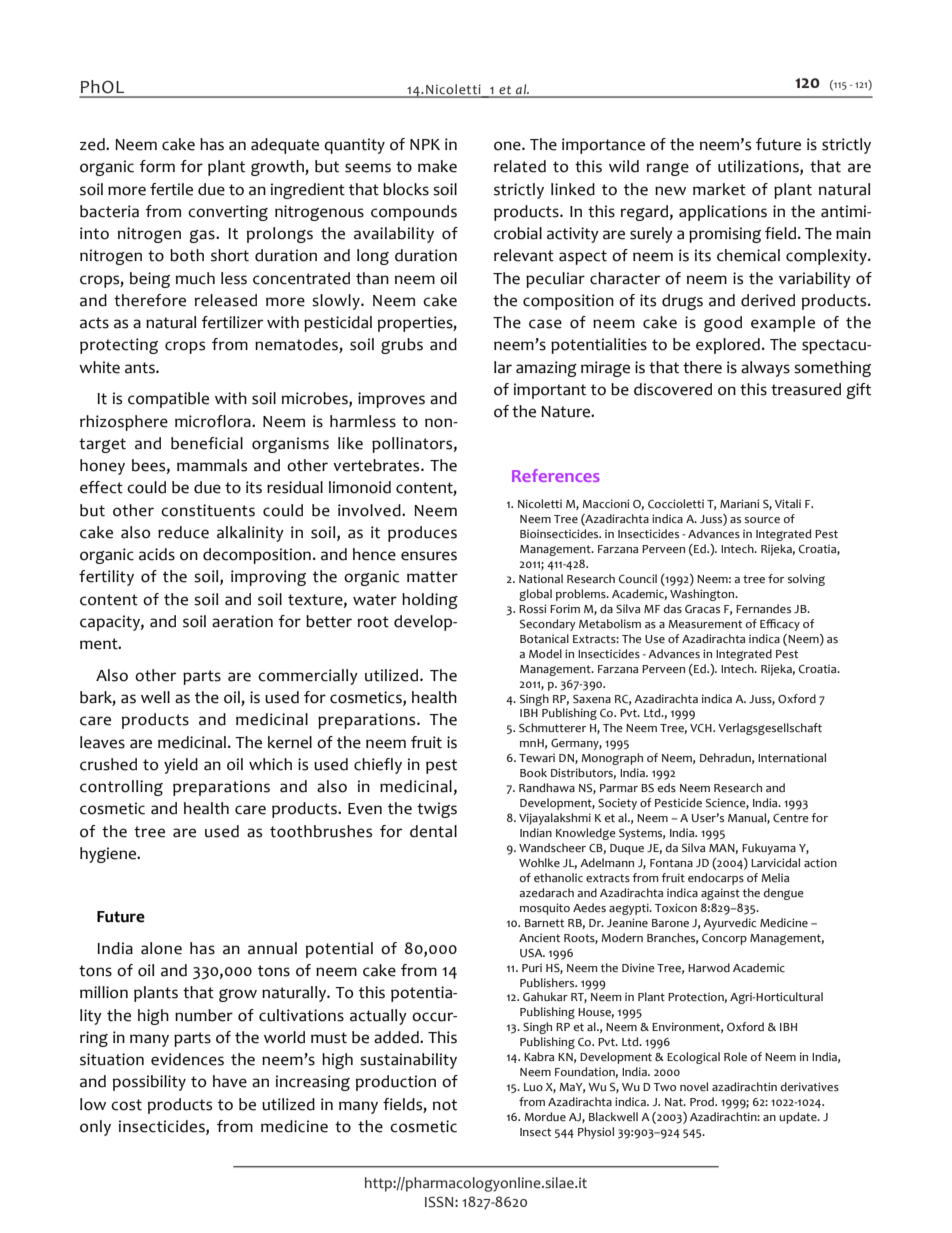 This screenshot has width=952, height=1233. Describe the element at coordinates (445, 1105) in the screenshot. I see `not` at that location.
